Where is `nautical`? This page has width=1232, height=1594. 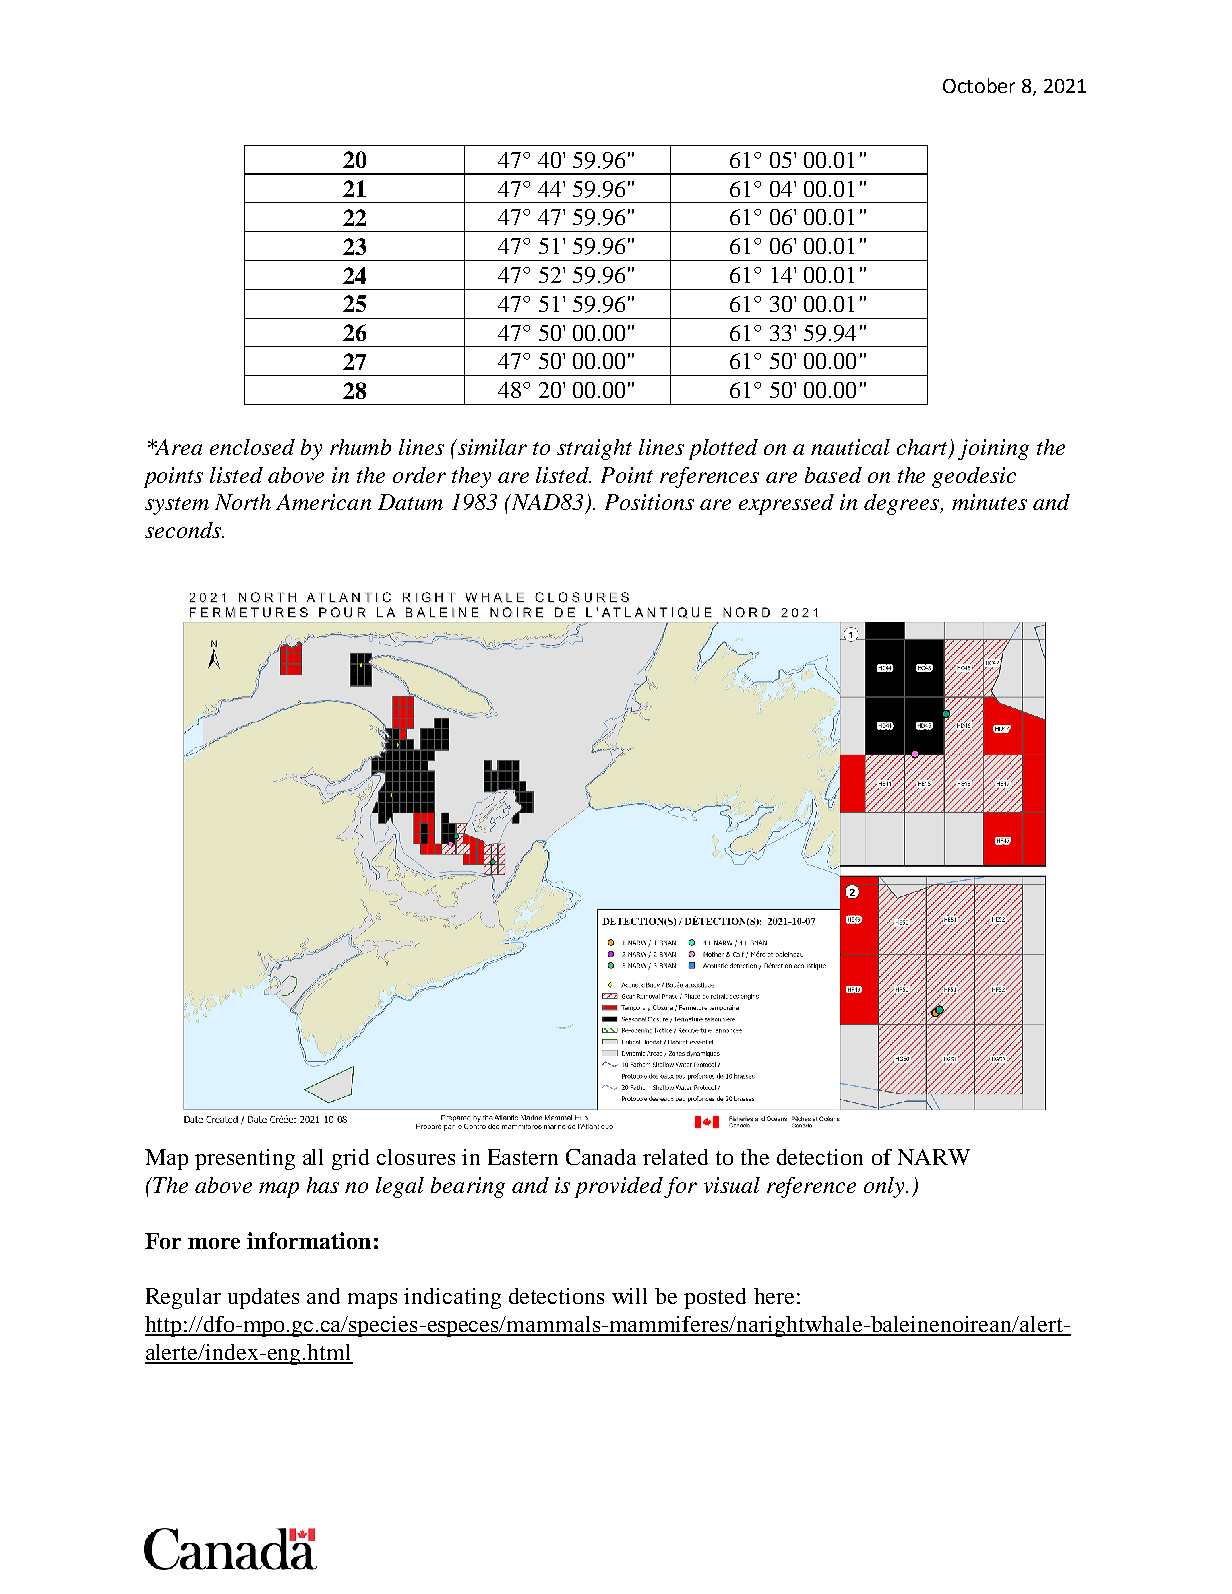 nautical is located at coordinates (850, 447).
